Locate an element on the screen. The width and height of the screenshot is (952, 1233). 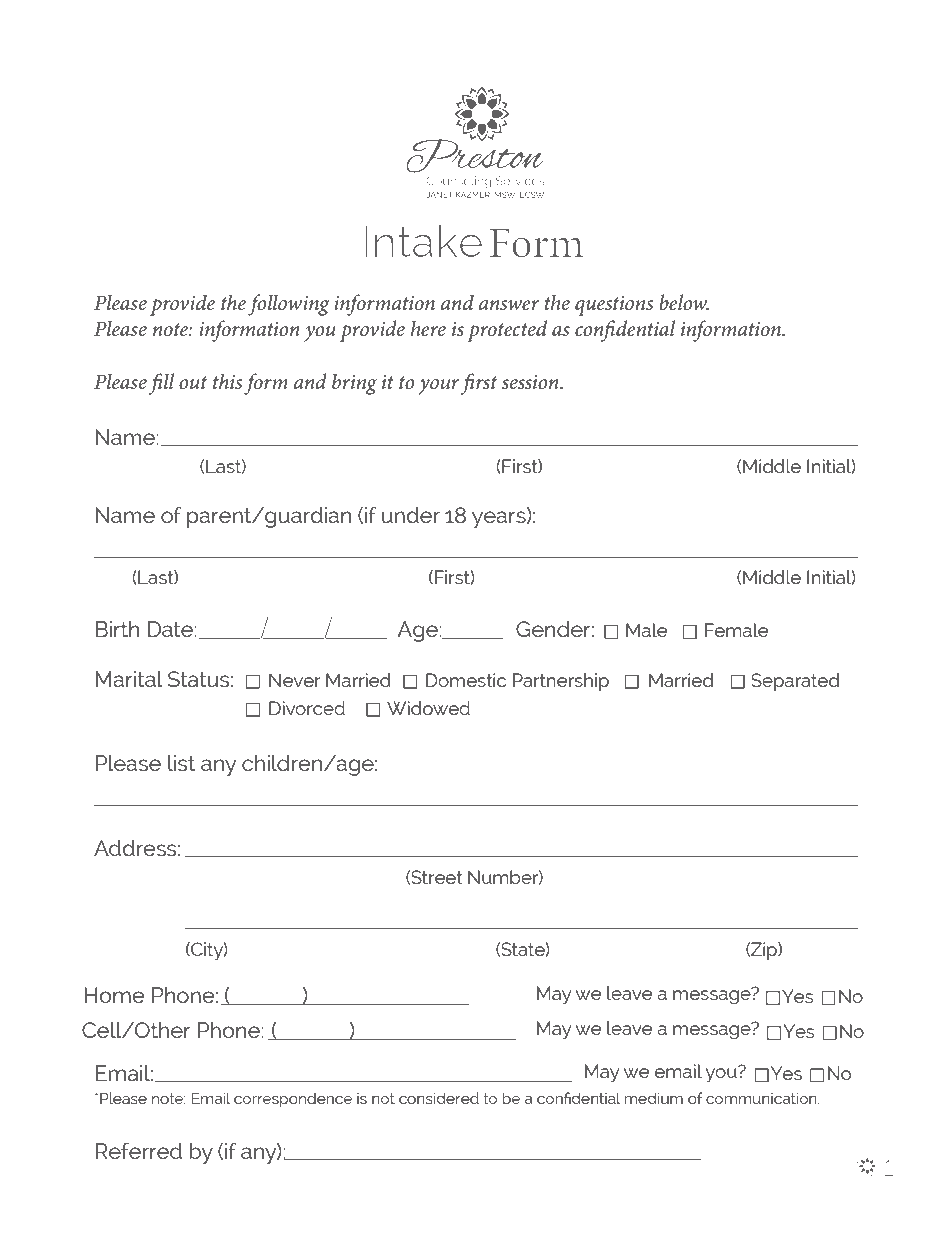
Referred is located at coordinates (139, 1151).
